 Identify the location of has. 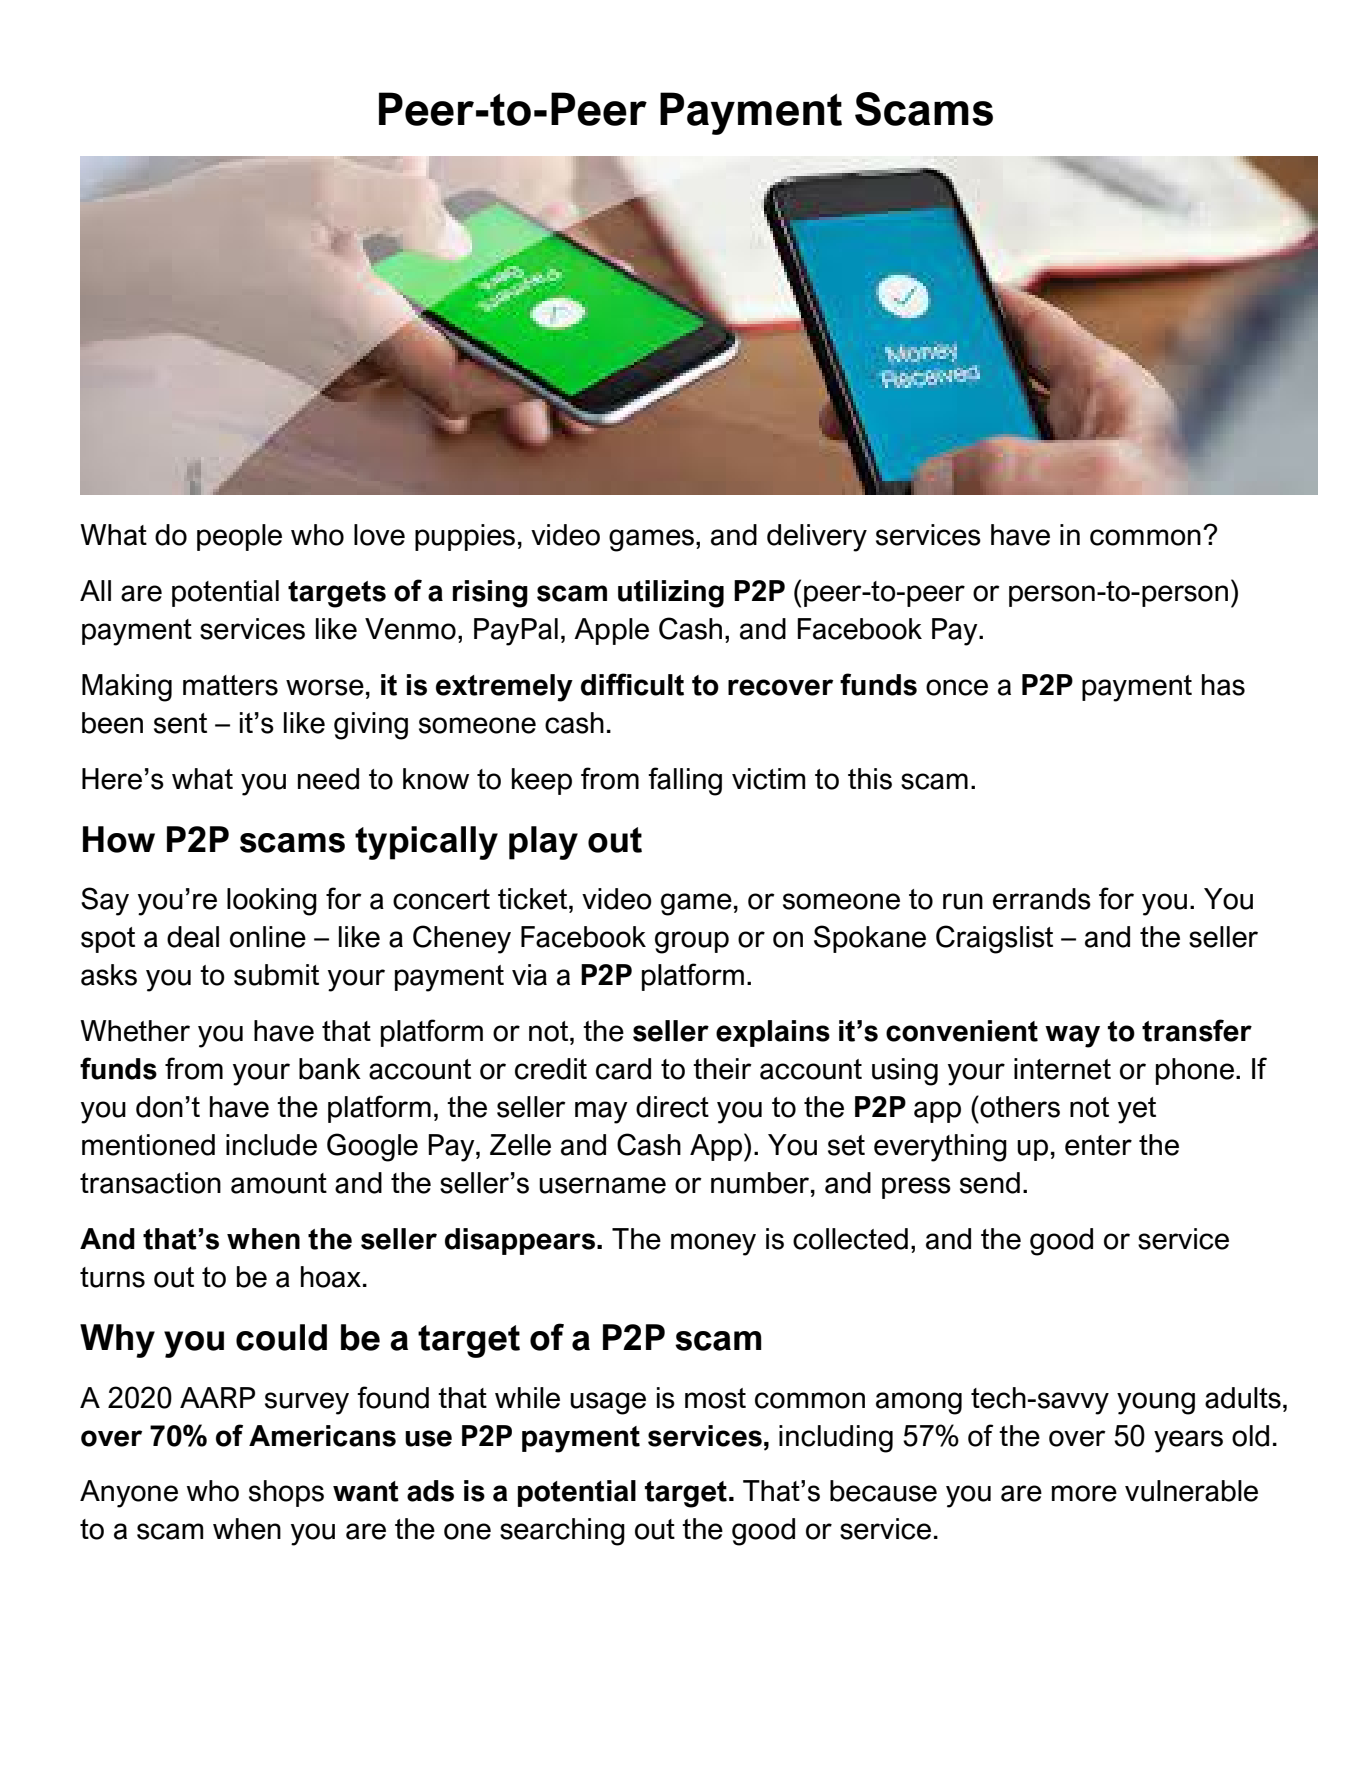
(1223, 685).
